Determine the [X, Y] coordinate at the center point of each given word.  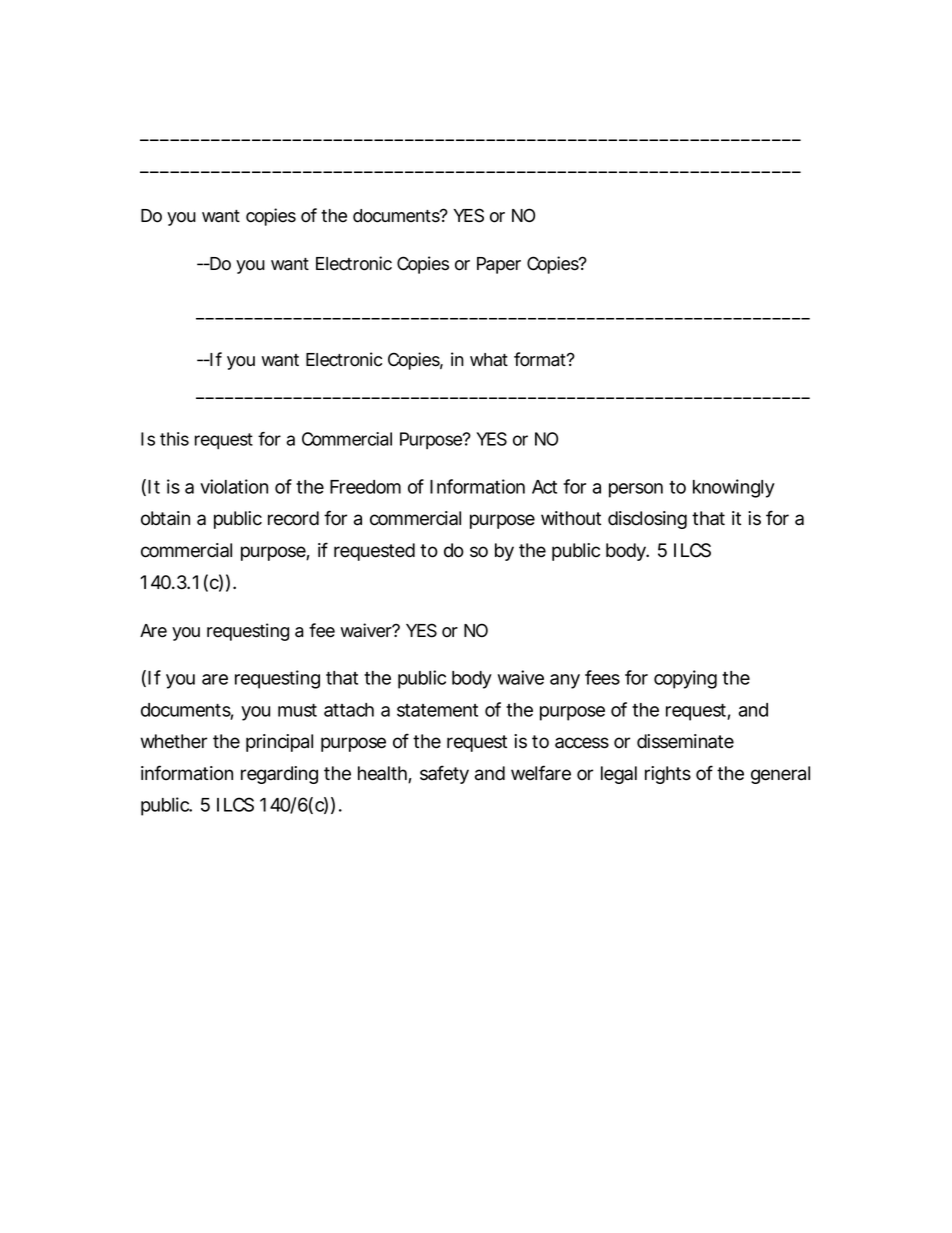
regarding [279, 775]
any [565, 681]
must [297, 710]
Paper [499, 265]
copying [685, 679]
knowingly [734, 488]
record [293, 518]
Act [544, 487]
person [636, 490]
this [174, 439]
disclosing [647, 520]
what [489, 360]
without [571, 518]
